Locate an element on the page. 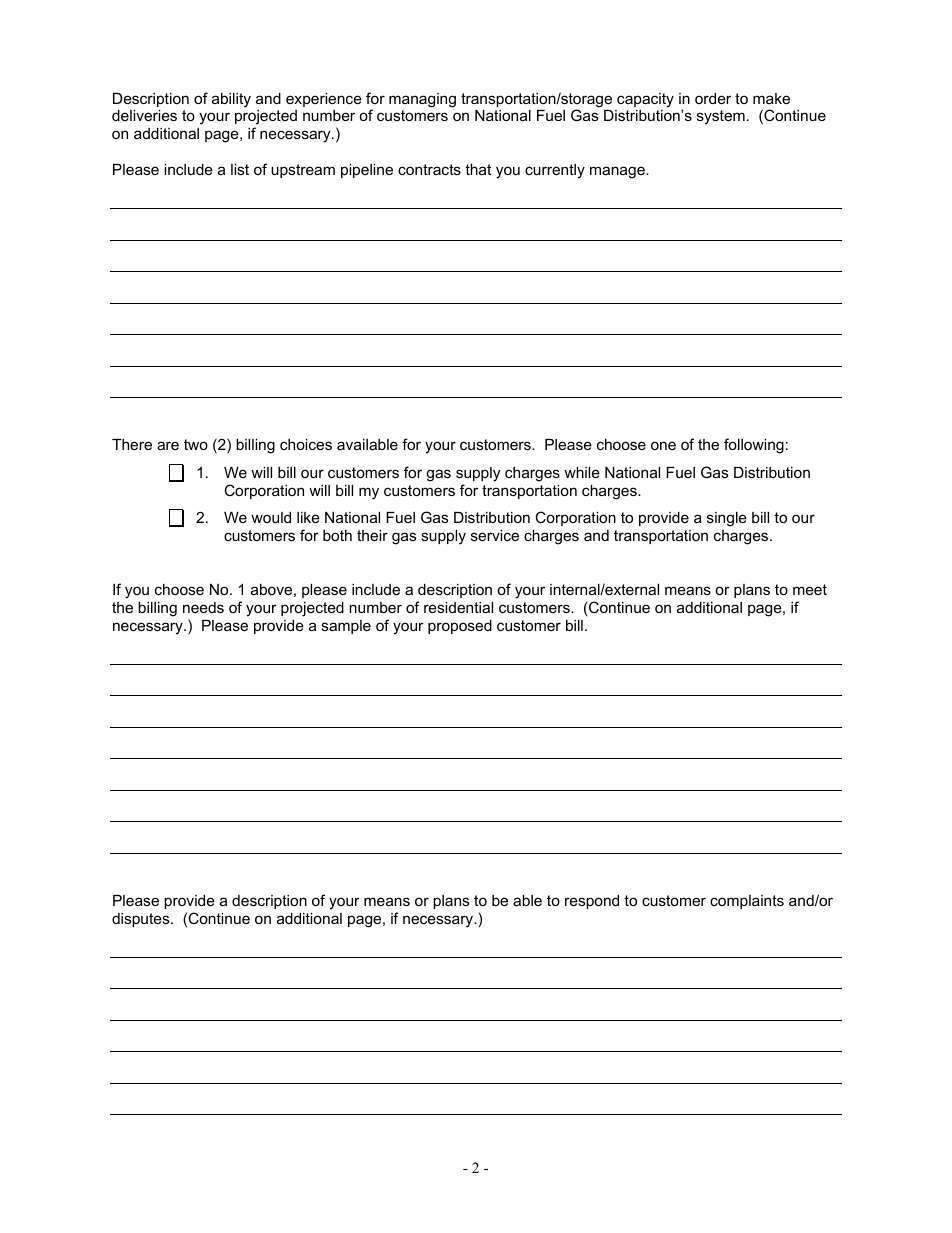 The height and width of the document is (1233, 952). needs is located at coordinates (203, 607).
